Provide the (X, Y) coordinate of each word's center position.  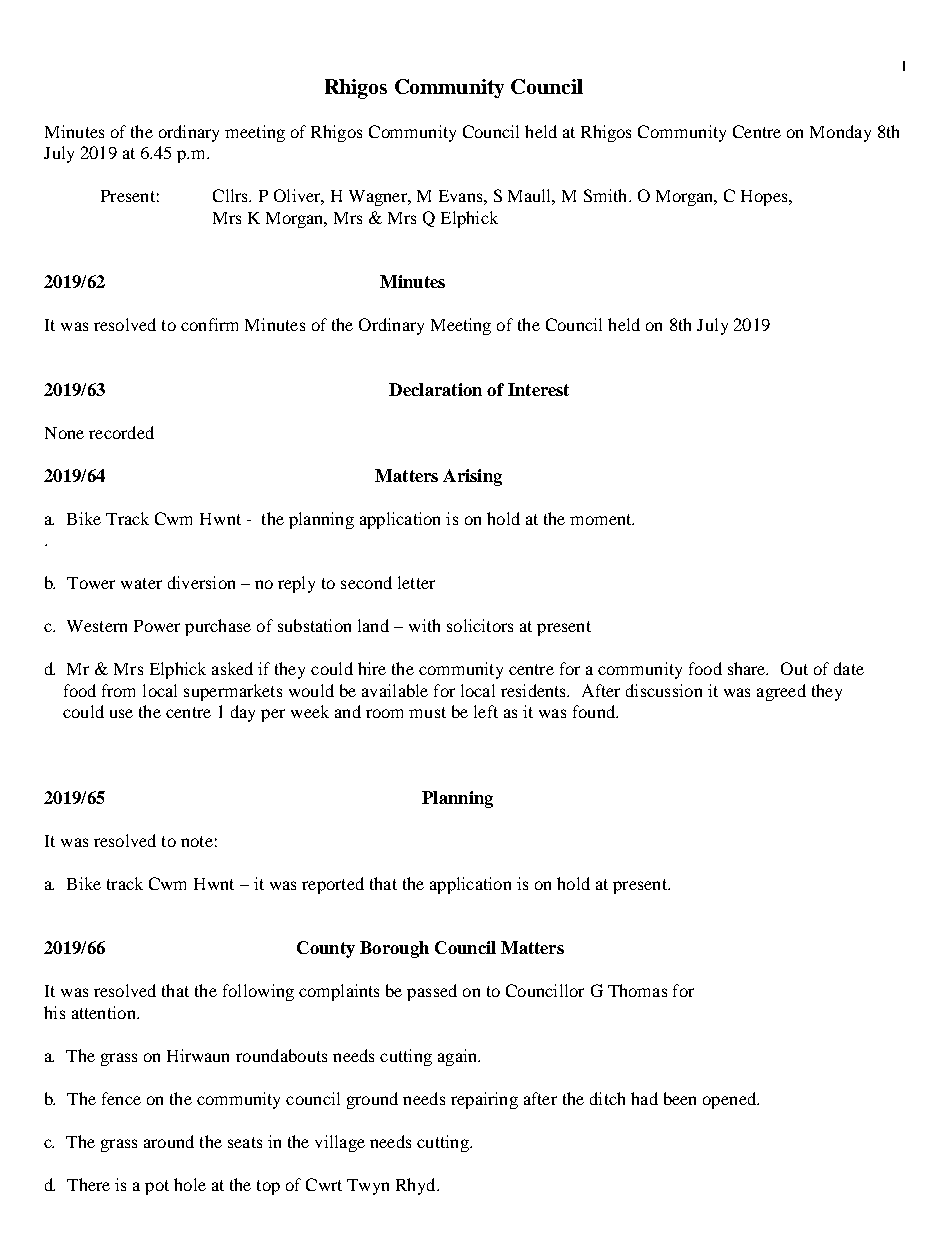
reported (333, 885)
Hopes (765, 198)
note (197, 841)
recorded (121, 432)
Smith (607, 195)
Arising (472, 477)
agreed (781, 692)
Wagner (379, 198)
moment (602, 519)
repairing (484, 1100)
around (169, 1141)
